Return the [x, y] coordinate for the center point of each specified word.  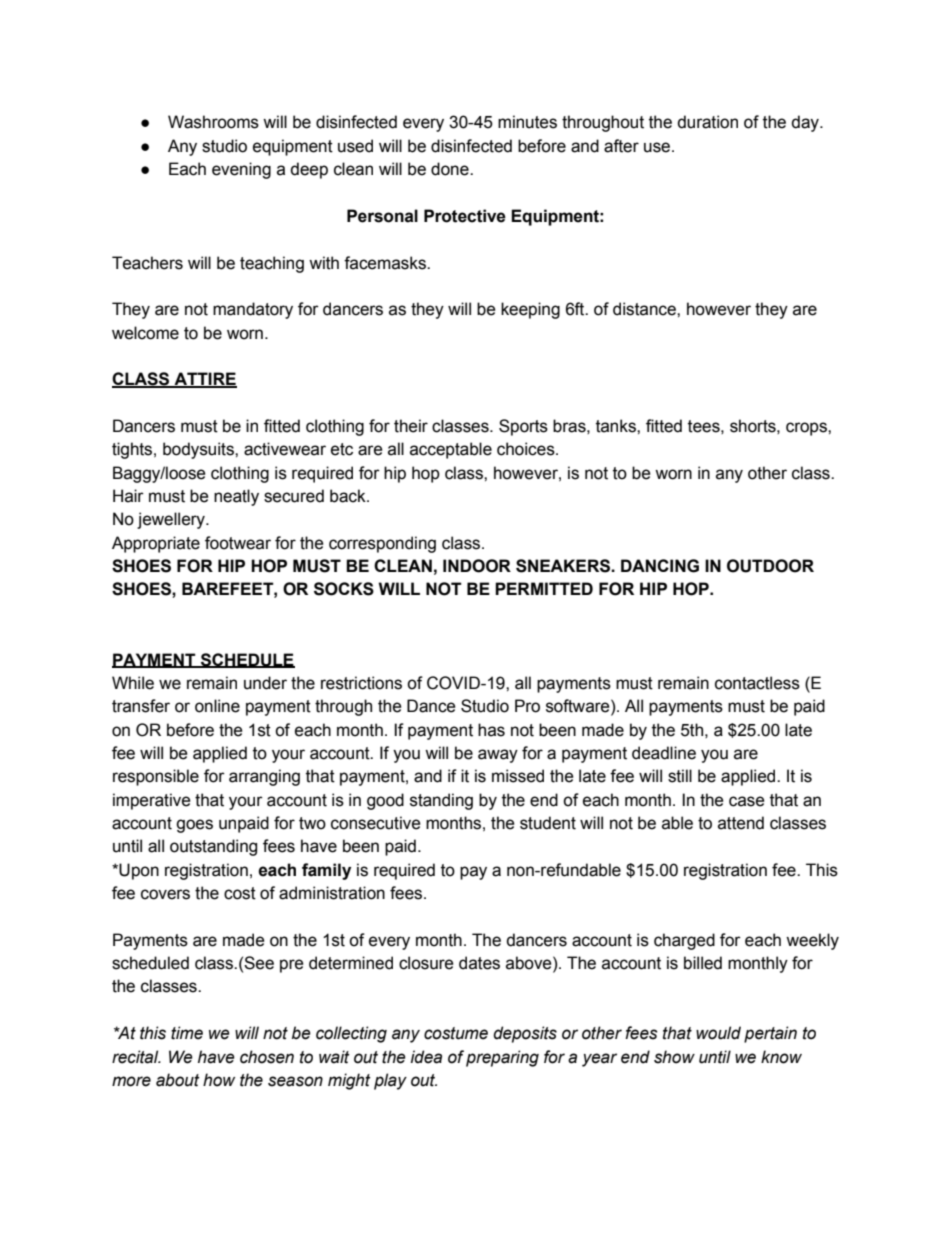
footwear [238, 543]
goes [194, 826]
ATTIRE [204, 380]
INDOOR [477, 566]
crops [807, 429]
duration [707, 122]
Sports [523, 427]
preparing [502, 1058]
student [548, 823]
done [451, 169]
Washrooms [213, 122]
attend [741, 823]
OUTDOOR [770, 566]
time [187, 1033]
